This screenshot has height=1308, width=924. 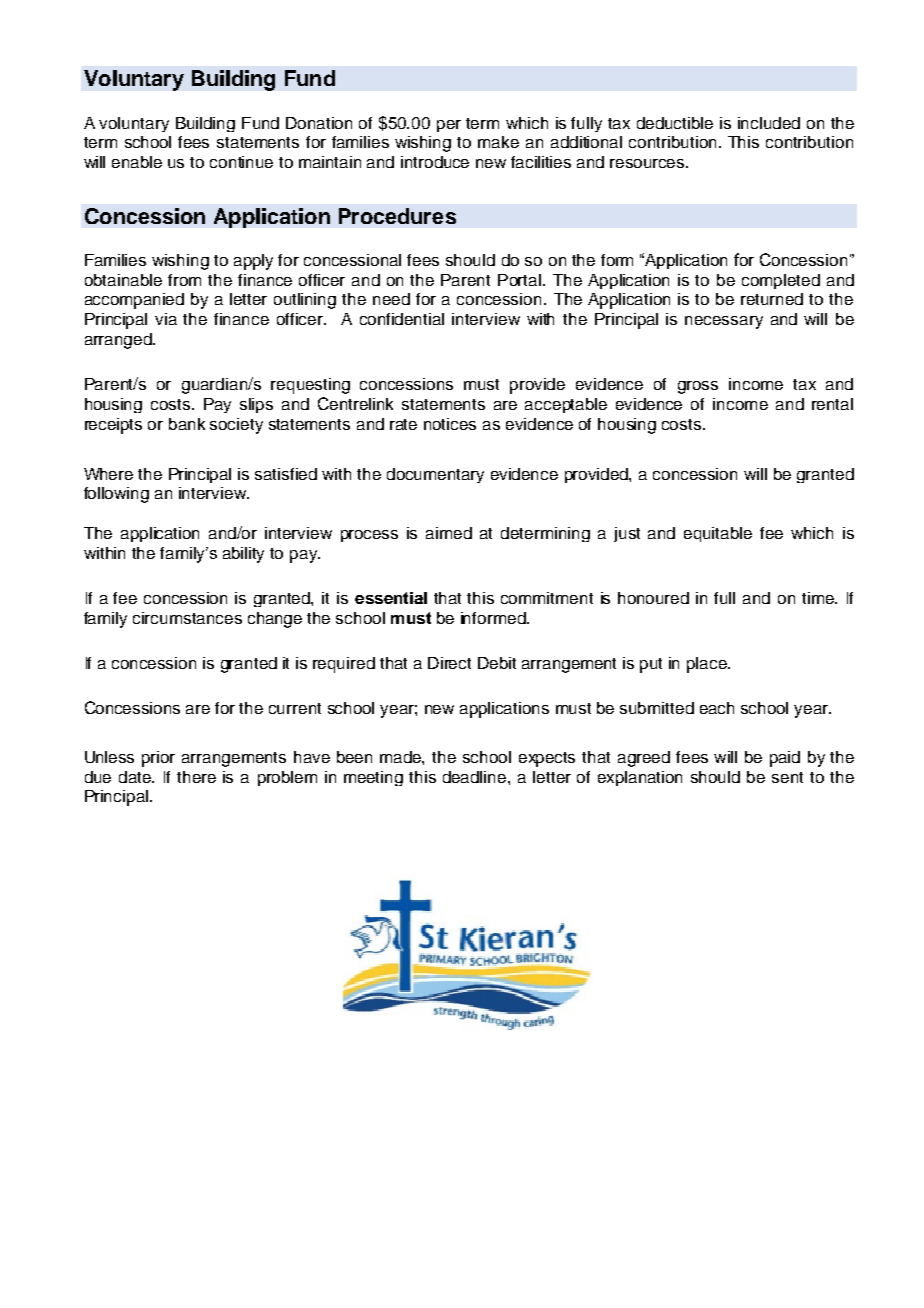 I want to click on via, so click(x=166, y=319).
